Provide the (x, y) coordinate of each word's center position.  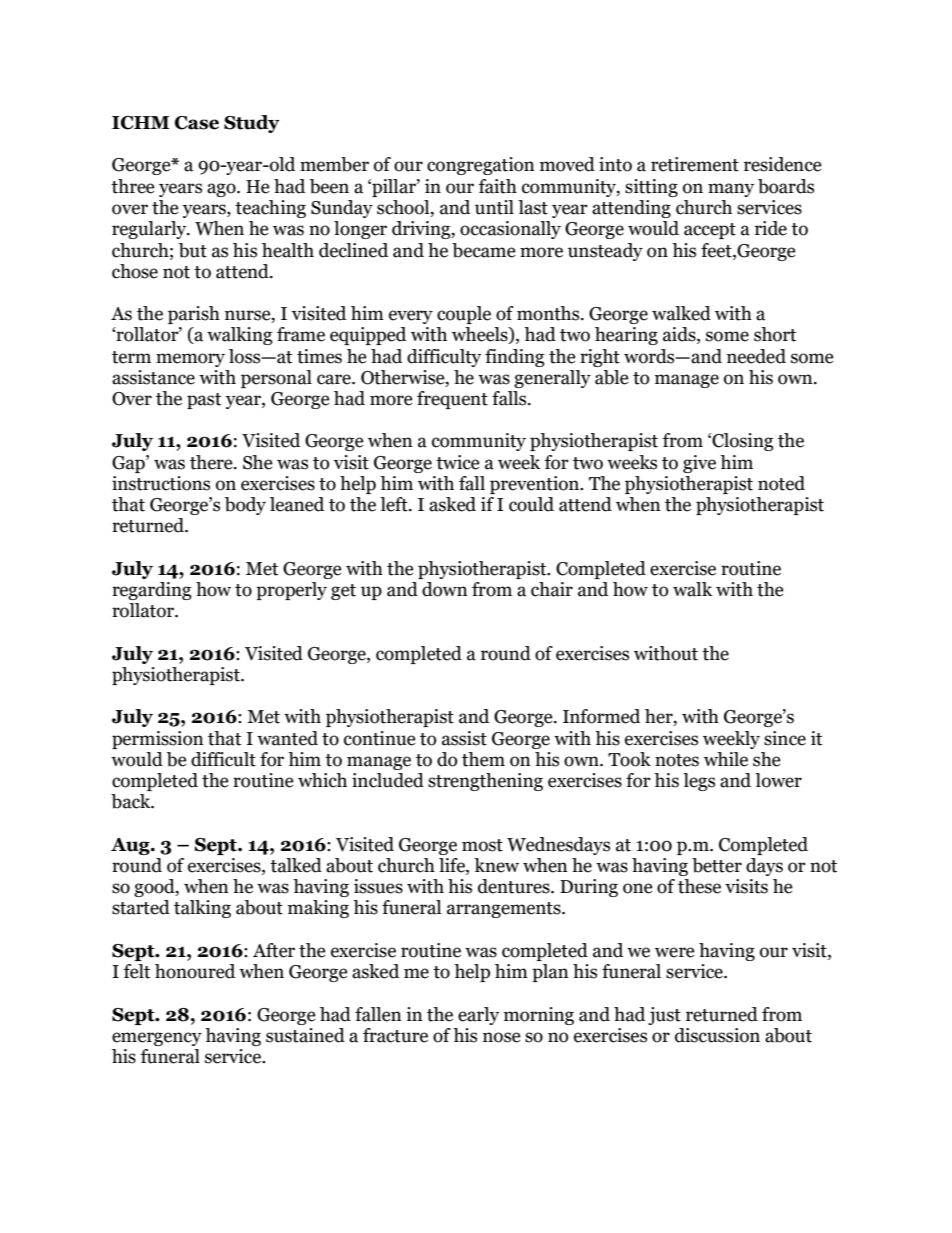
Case (197, 123)
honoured (195, 971)
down (445, 589)
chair (552, 589)
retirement (695, 164)
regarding (152, 591)
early (478, 1016)
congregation (481, 166)
